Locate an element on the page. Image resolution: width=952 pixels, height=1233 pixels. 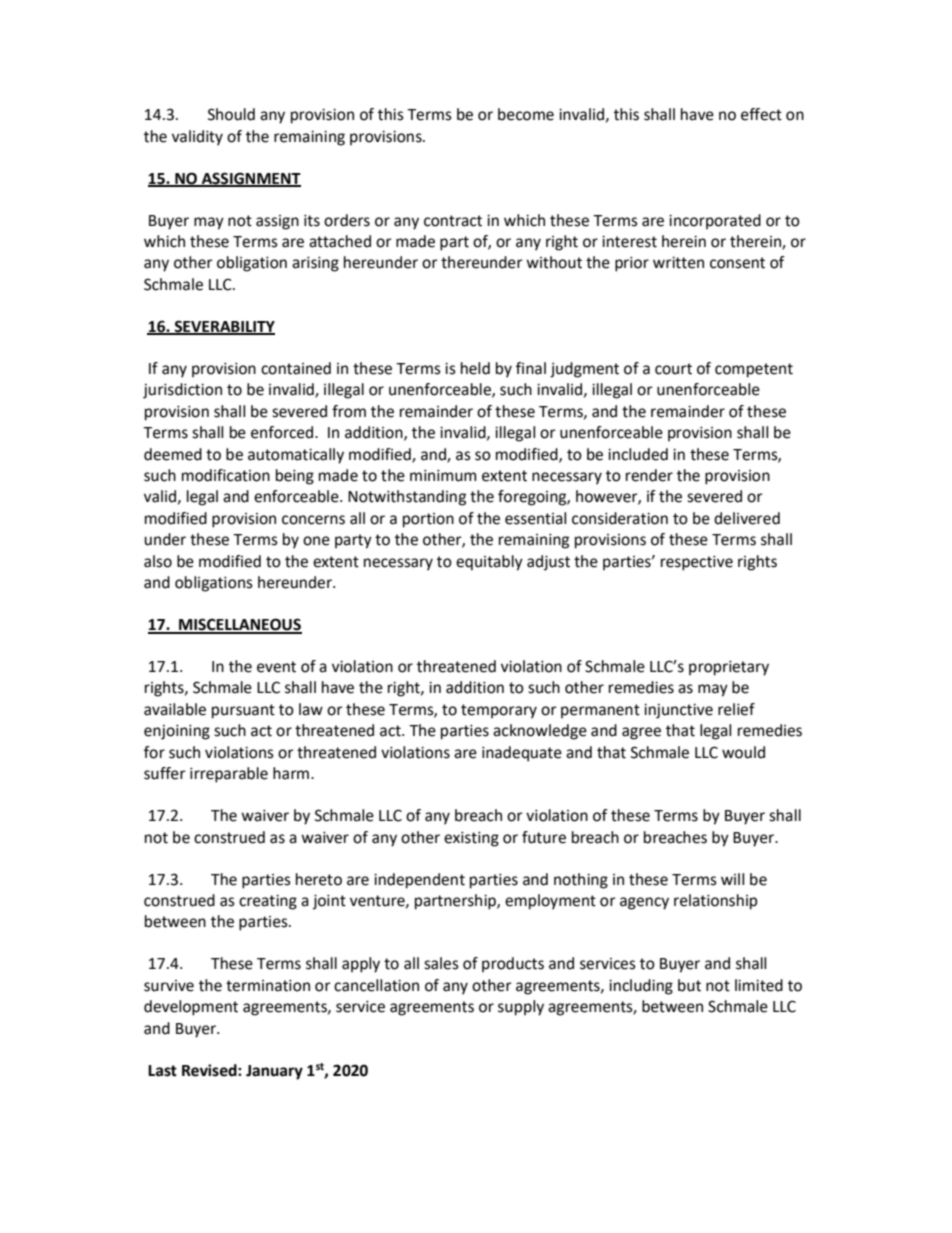
Should is located at coordinates (231, 114).
